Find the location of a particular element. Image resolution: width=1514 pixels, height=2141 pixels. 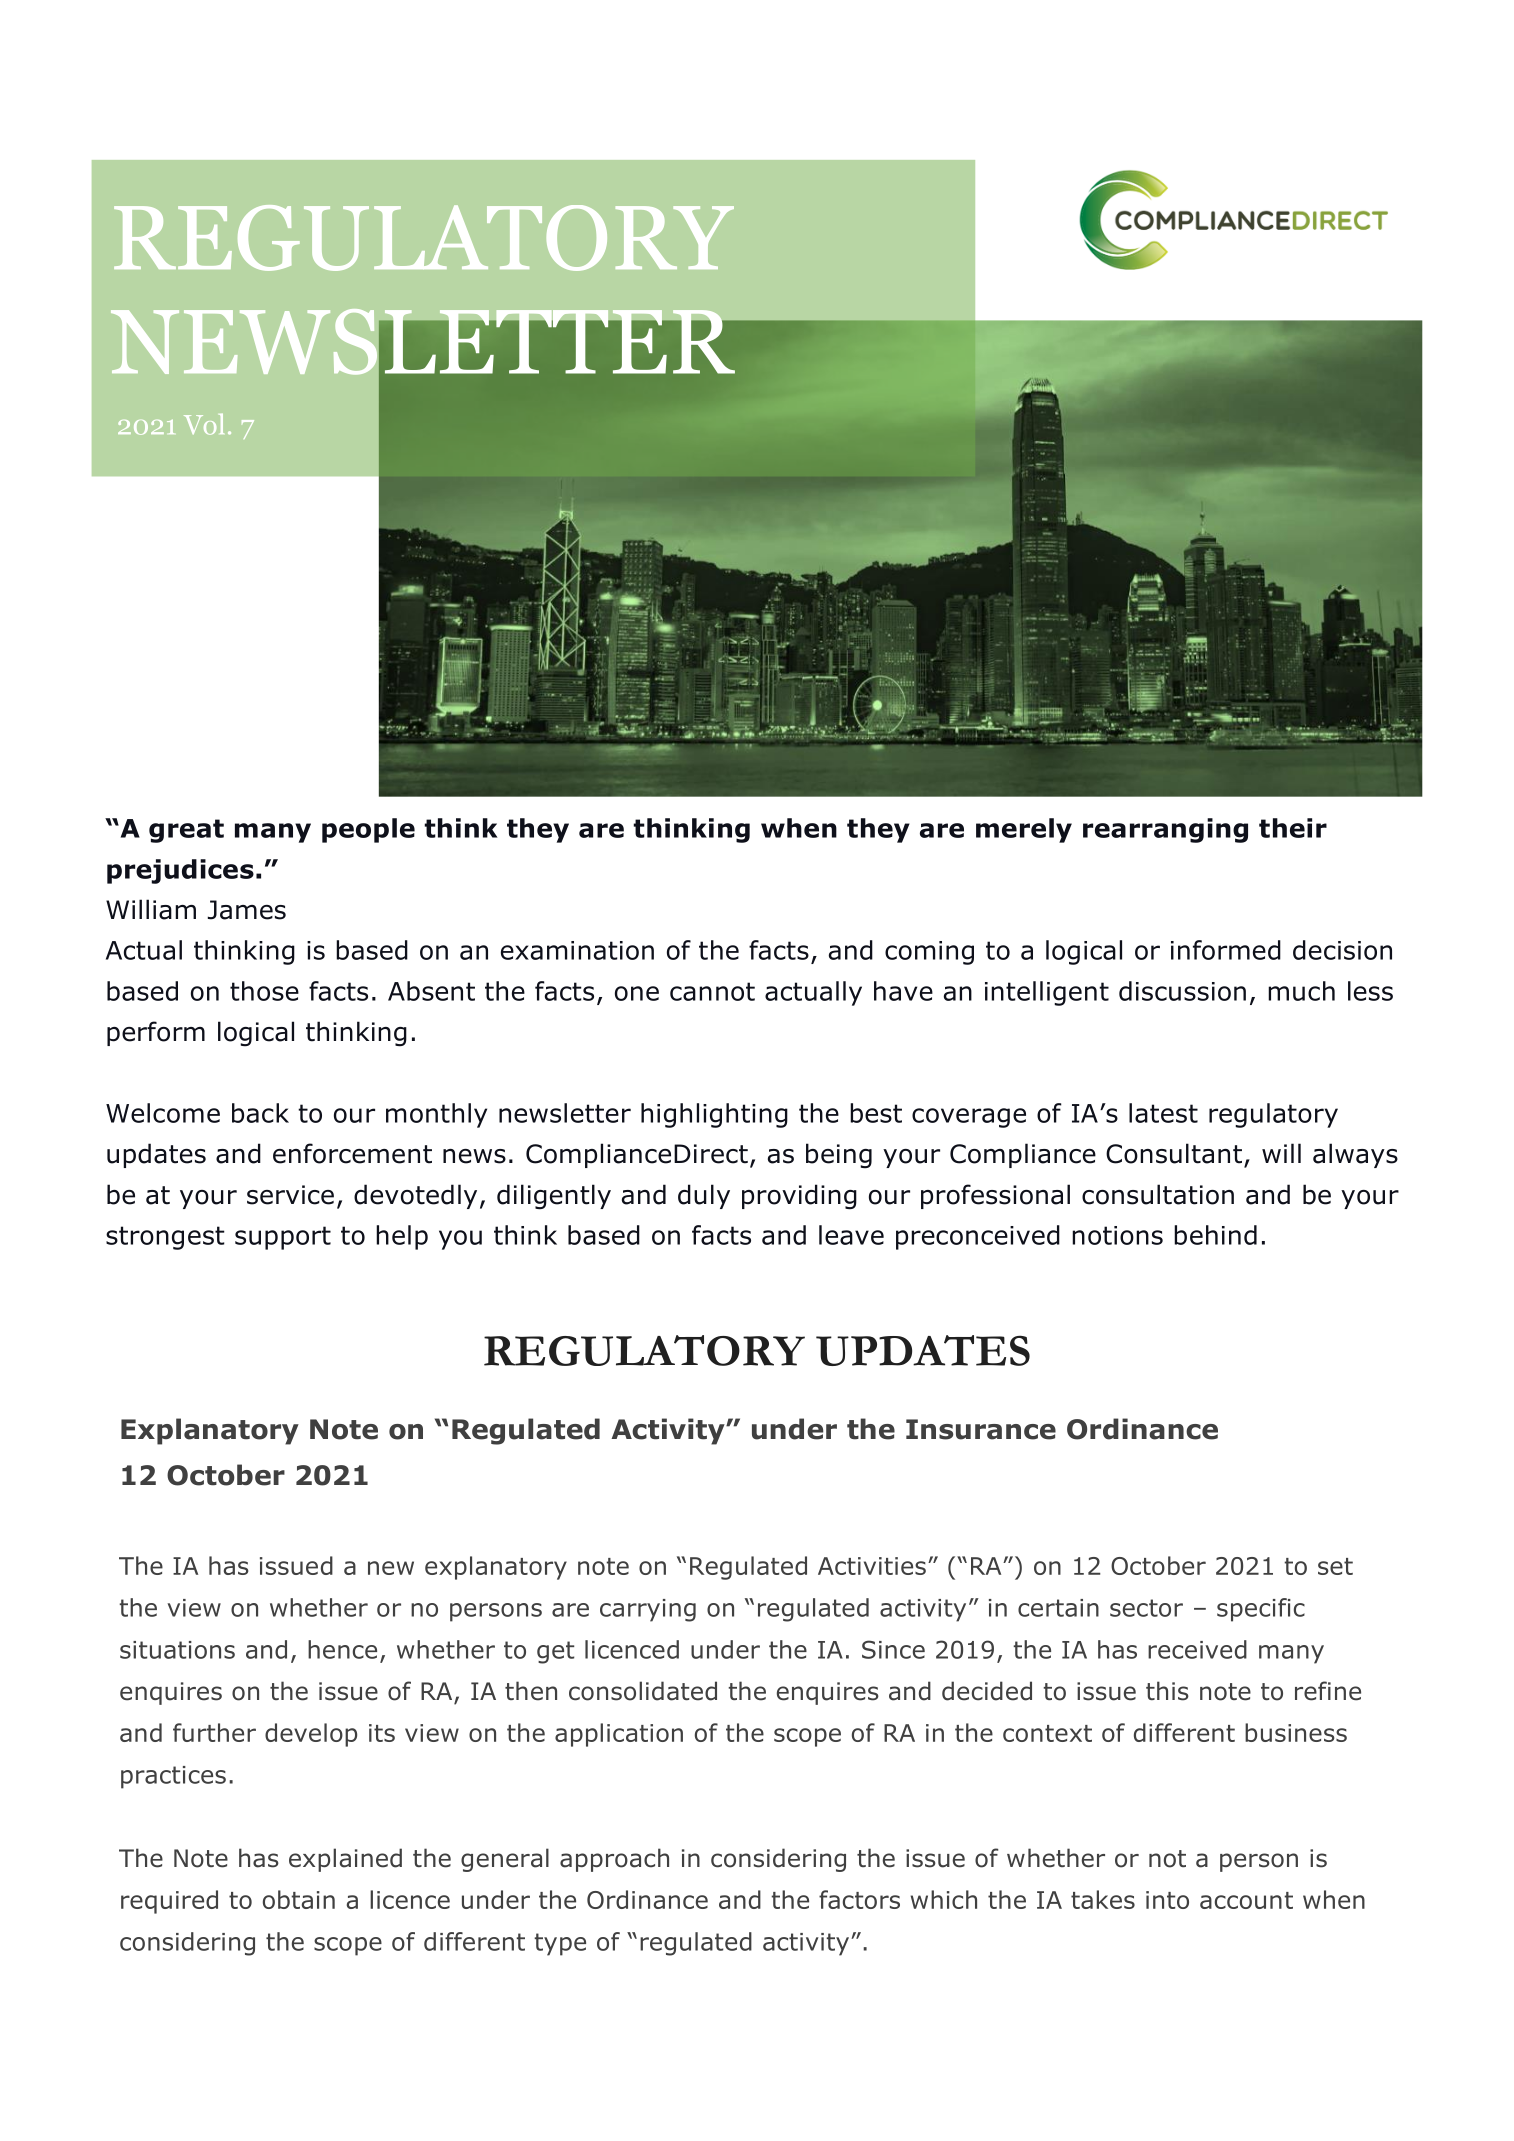

obtain is located at coordinates (299, 1899).
